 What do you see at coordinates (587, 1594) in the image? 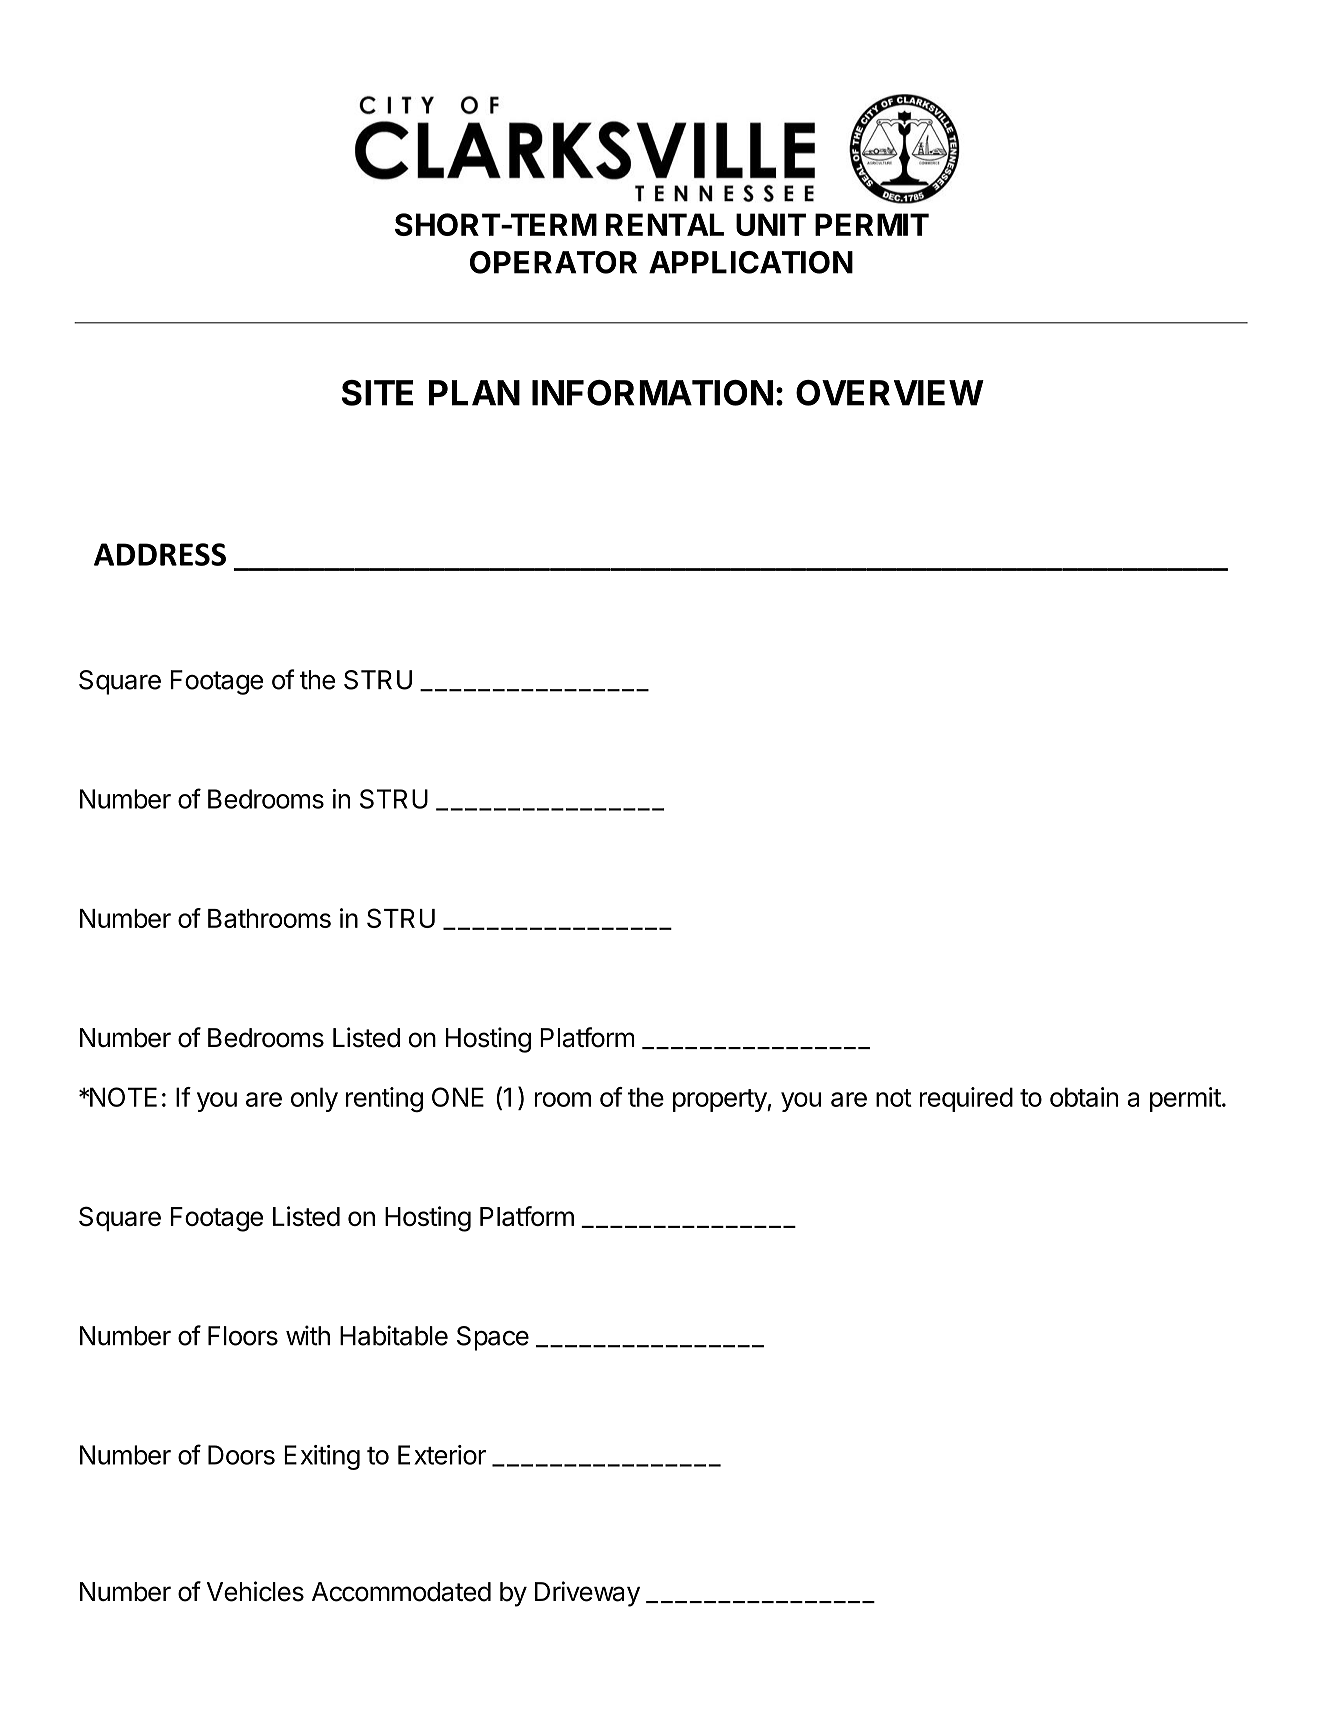
I see `Driveway` at bounding box center [587, 1594].
